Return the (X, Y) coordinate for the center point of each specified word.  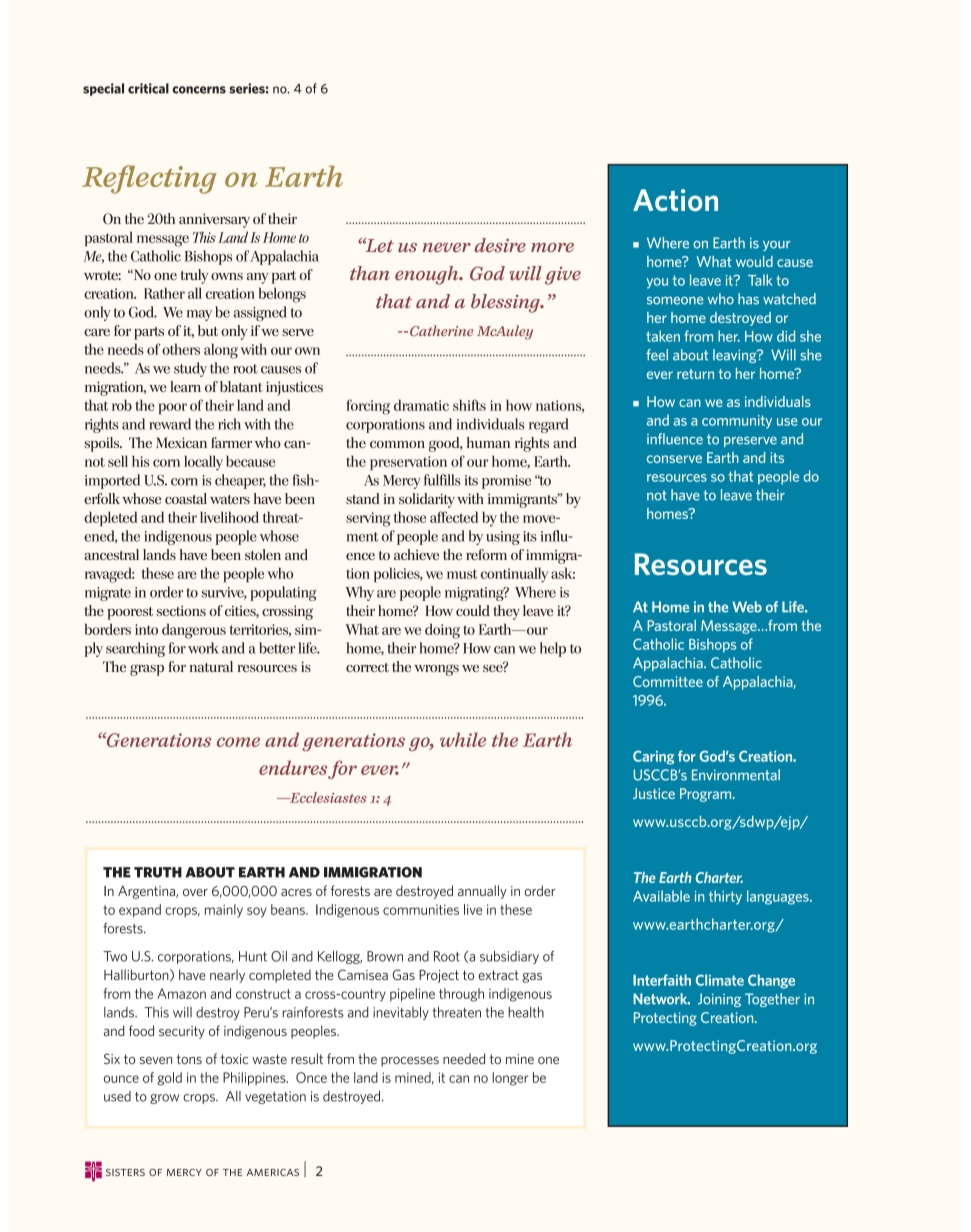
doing (442, 631)
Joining (719, 1000)
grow (164, 1099)
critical (148, 88)
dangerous (194, 631)
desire (500, 245)
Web (747, 607)
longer (510, 1079)
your (777, 246)
